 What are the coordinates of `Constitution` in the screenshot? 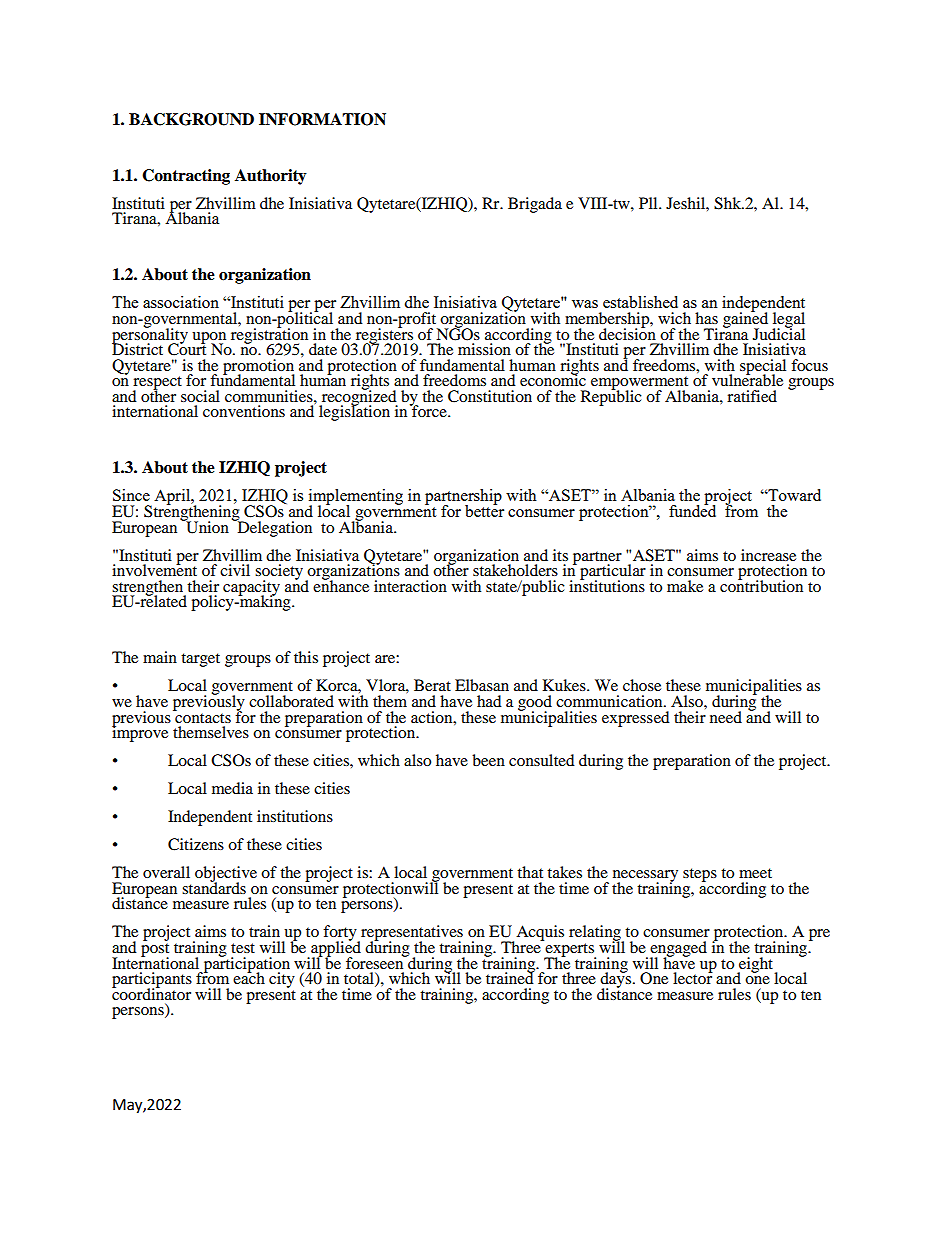 It's located at (490, 396).
